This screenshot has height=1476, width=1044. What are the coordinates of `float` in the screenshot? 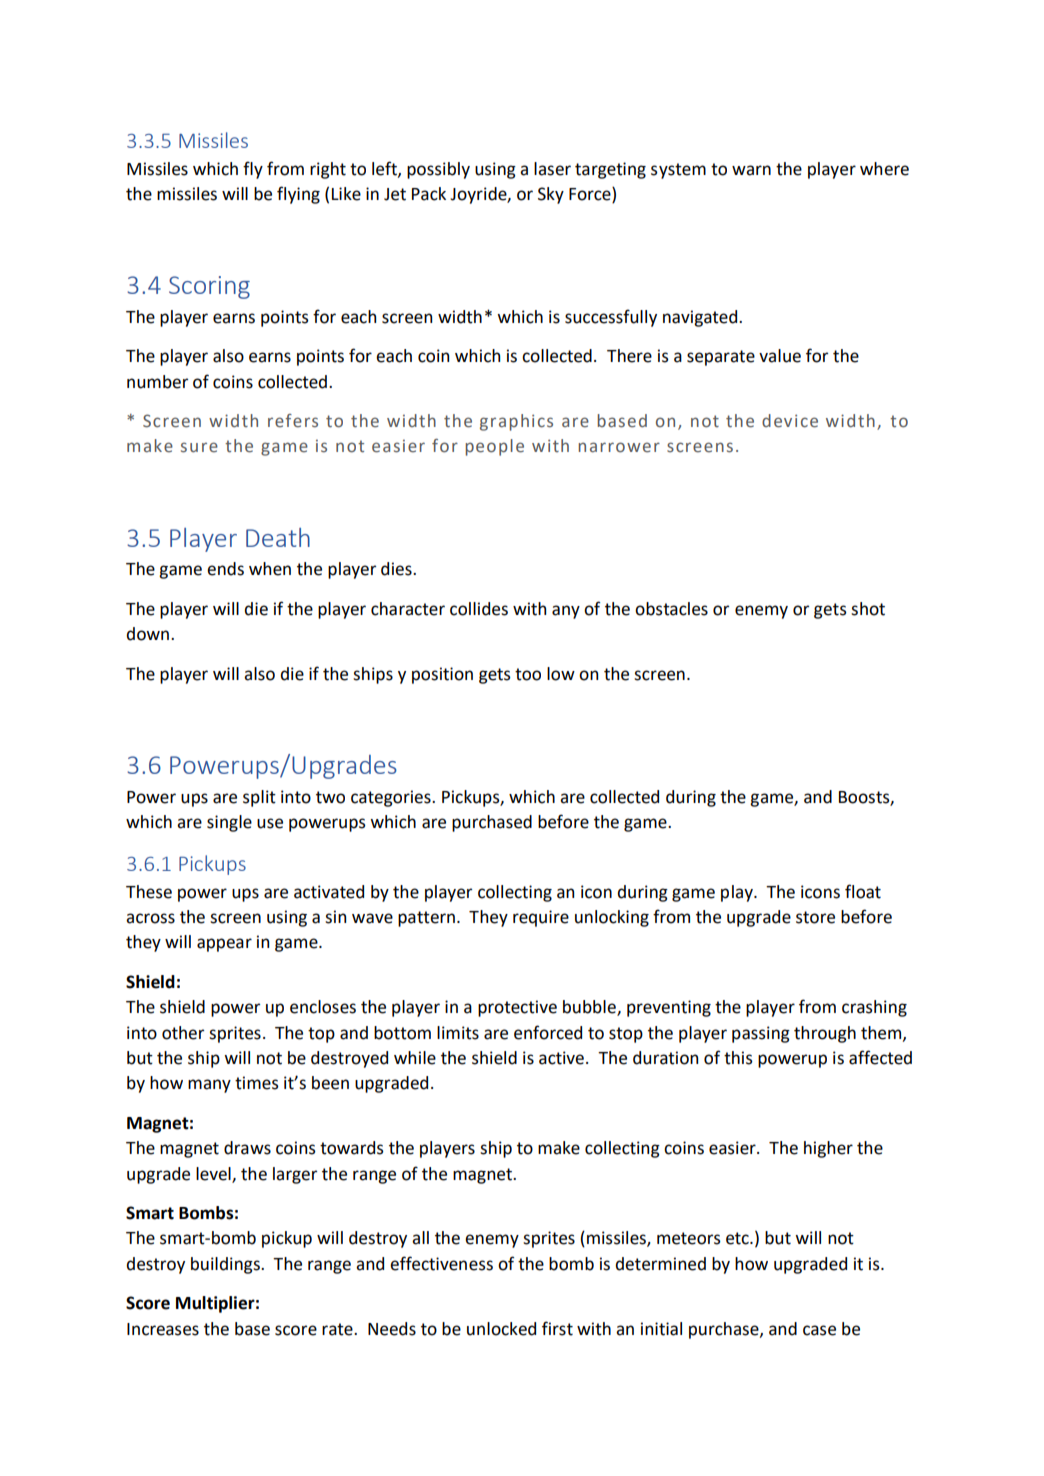 It's located at (863, 891).
